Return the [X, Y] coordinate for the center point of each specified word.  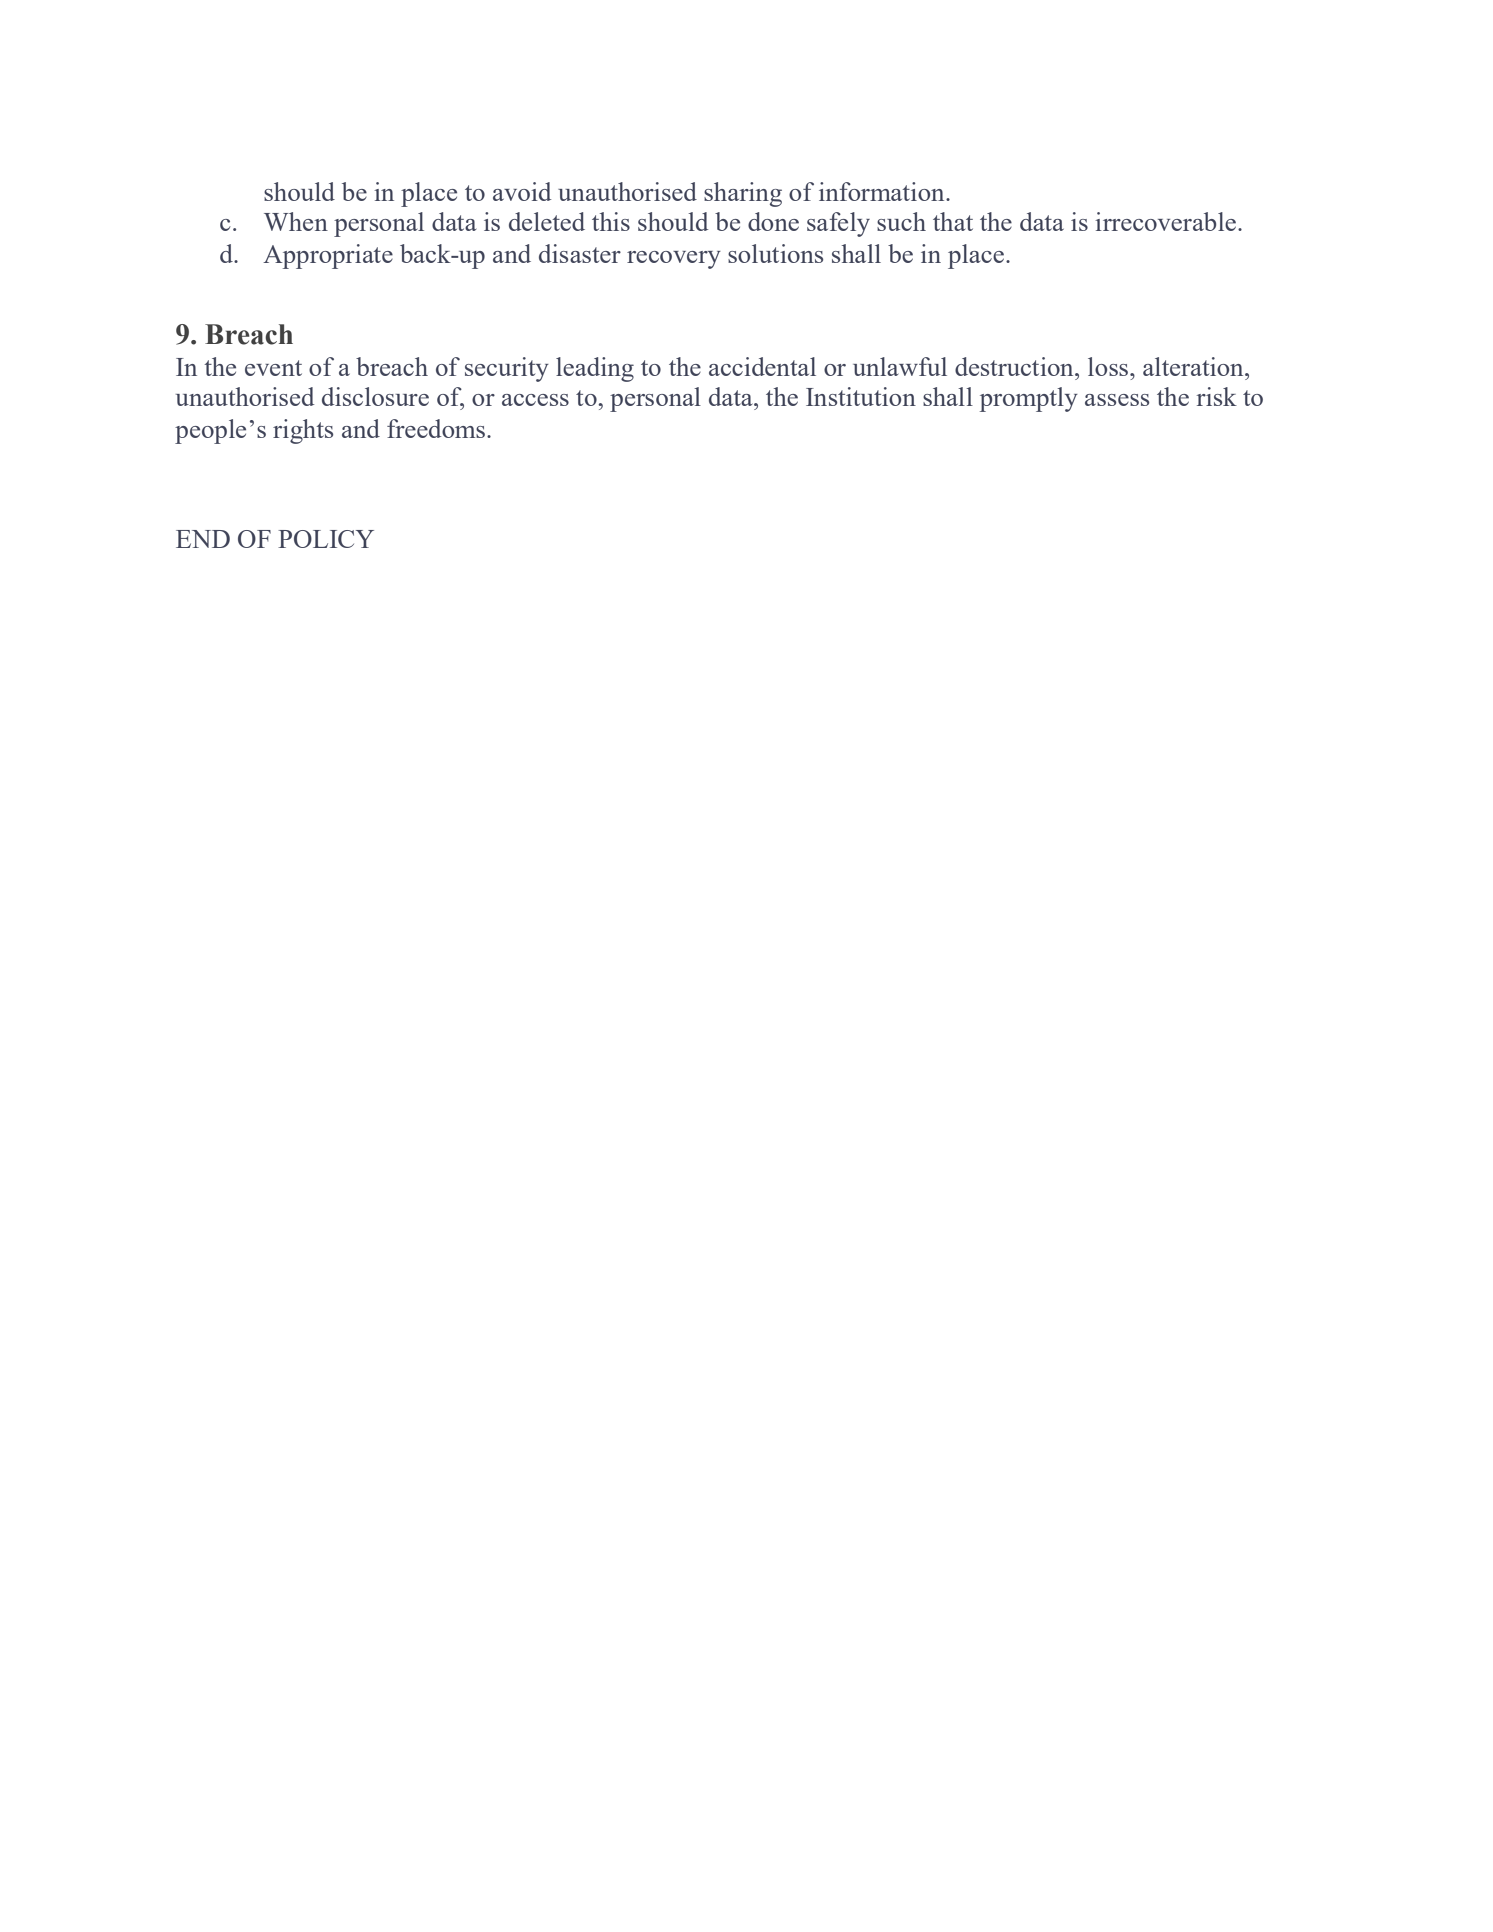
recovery [674, 260]
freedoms [436, 428]
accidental [762, 366]
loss [1109, 366]
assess [1117, 400]
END [203, 539]
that [953, 221]
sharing [743, 194]
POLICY [326, 539]
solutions [775, 253]
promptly [1029, 399]
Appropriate [328, 256]
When [296, 221]
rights [303, 431]
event [273, 368]
